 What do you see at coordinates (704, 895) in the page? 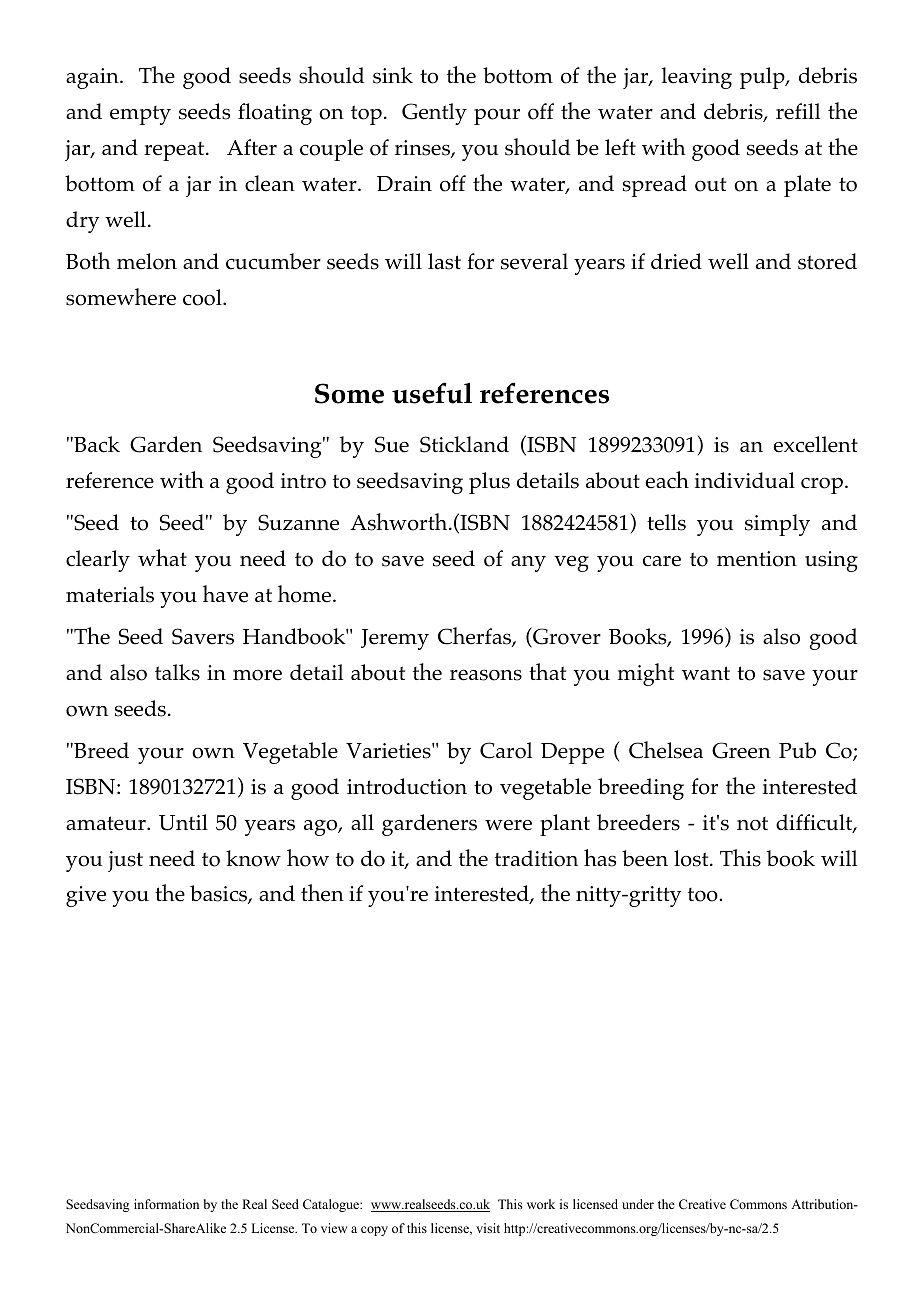
I see `too` at bounding box center [704, 895].
